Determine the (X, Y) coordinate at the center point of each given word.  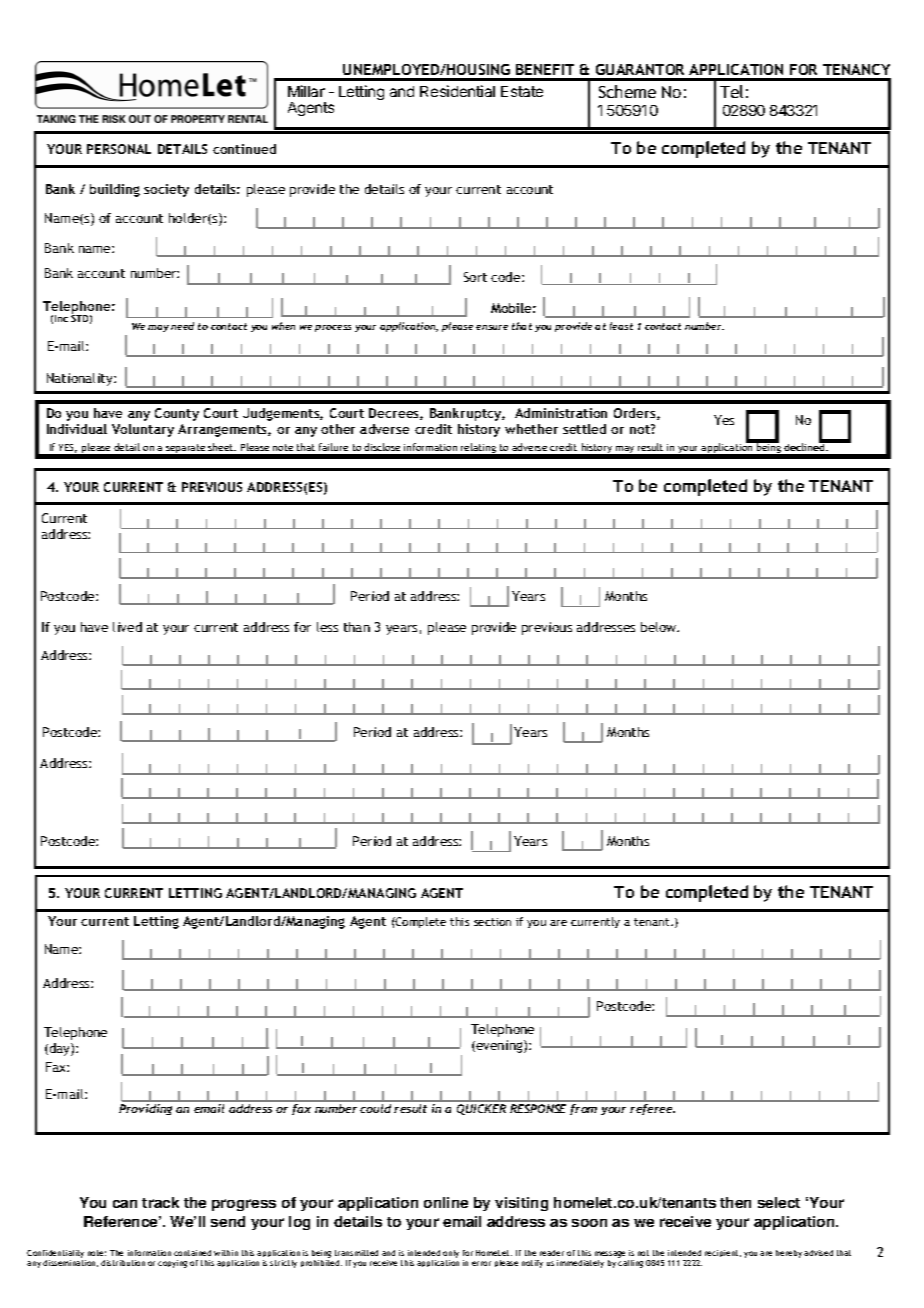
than (357, 627)
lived (127, 627)
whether (531, 429)
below (660, 627)
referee (652, 1109)
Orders (636, 414)
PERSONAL (119, 149)
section (492, 922)
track (160, 1202)
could (375, 1108)
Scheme (627, 91)
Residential (457, 91)
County (177, 414)
